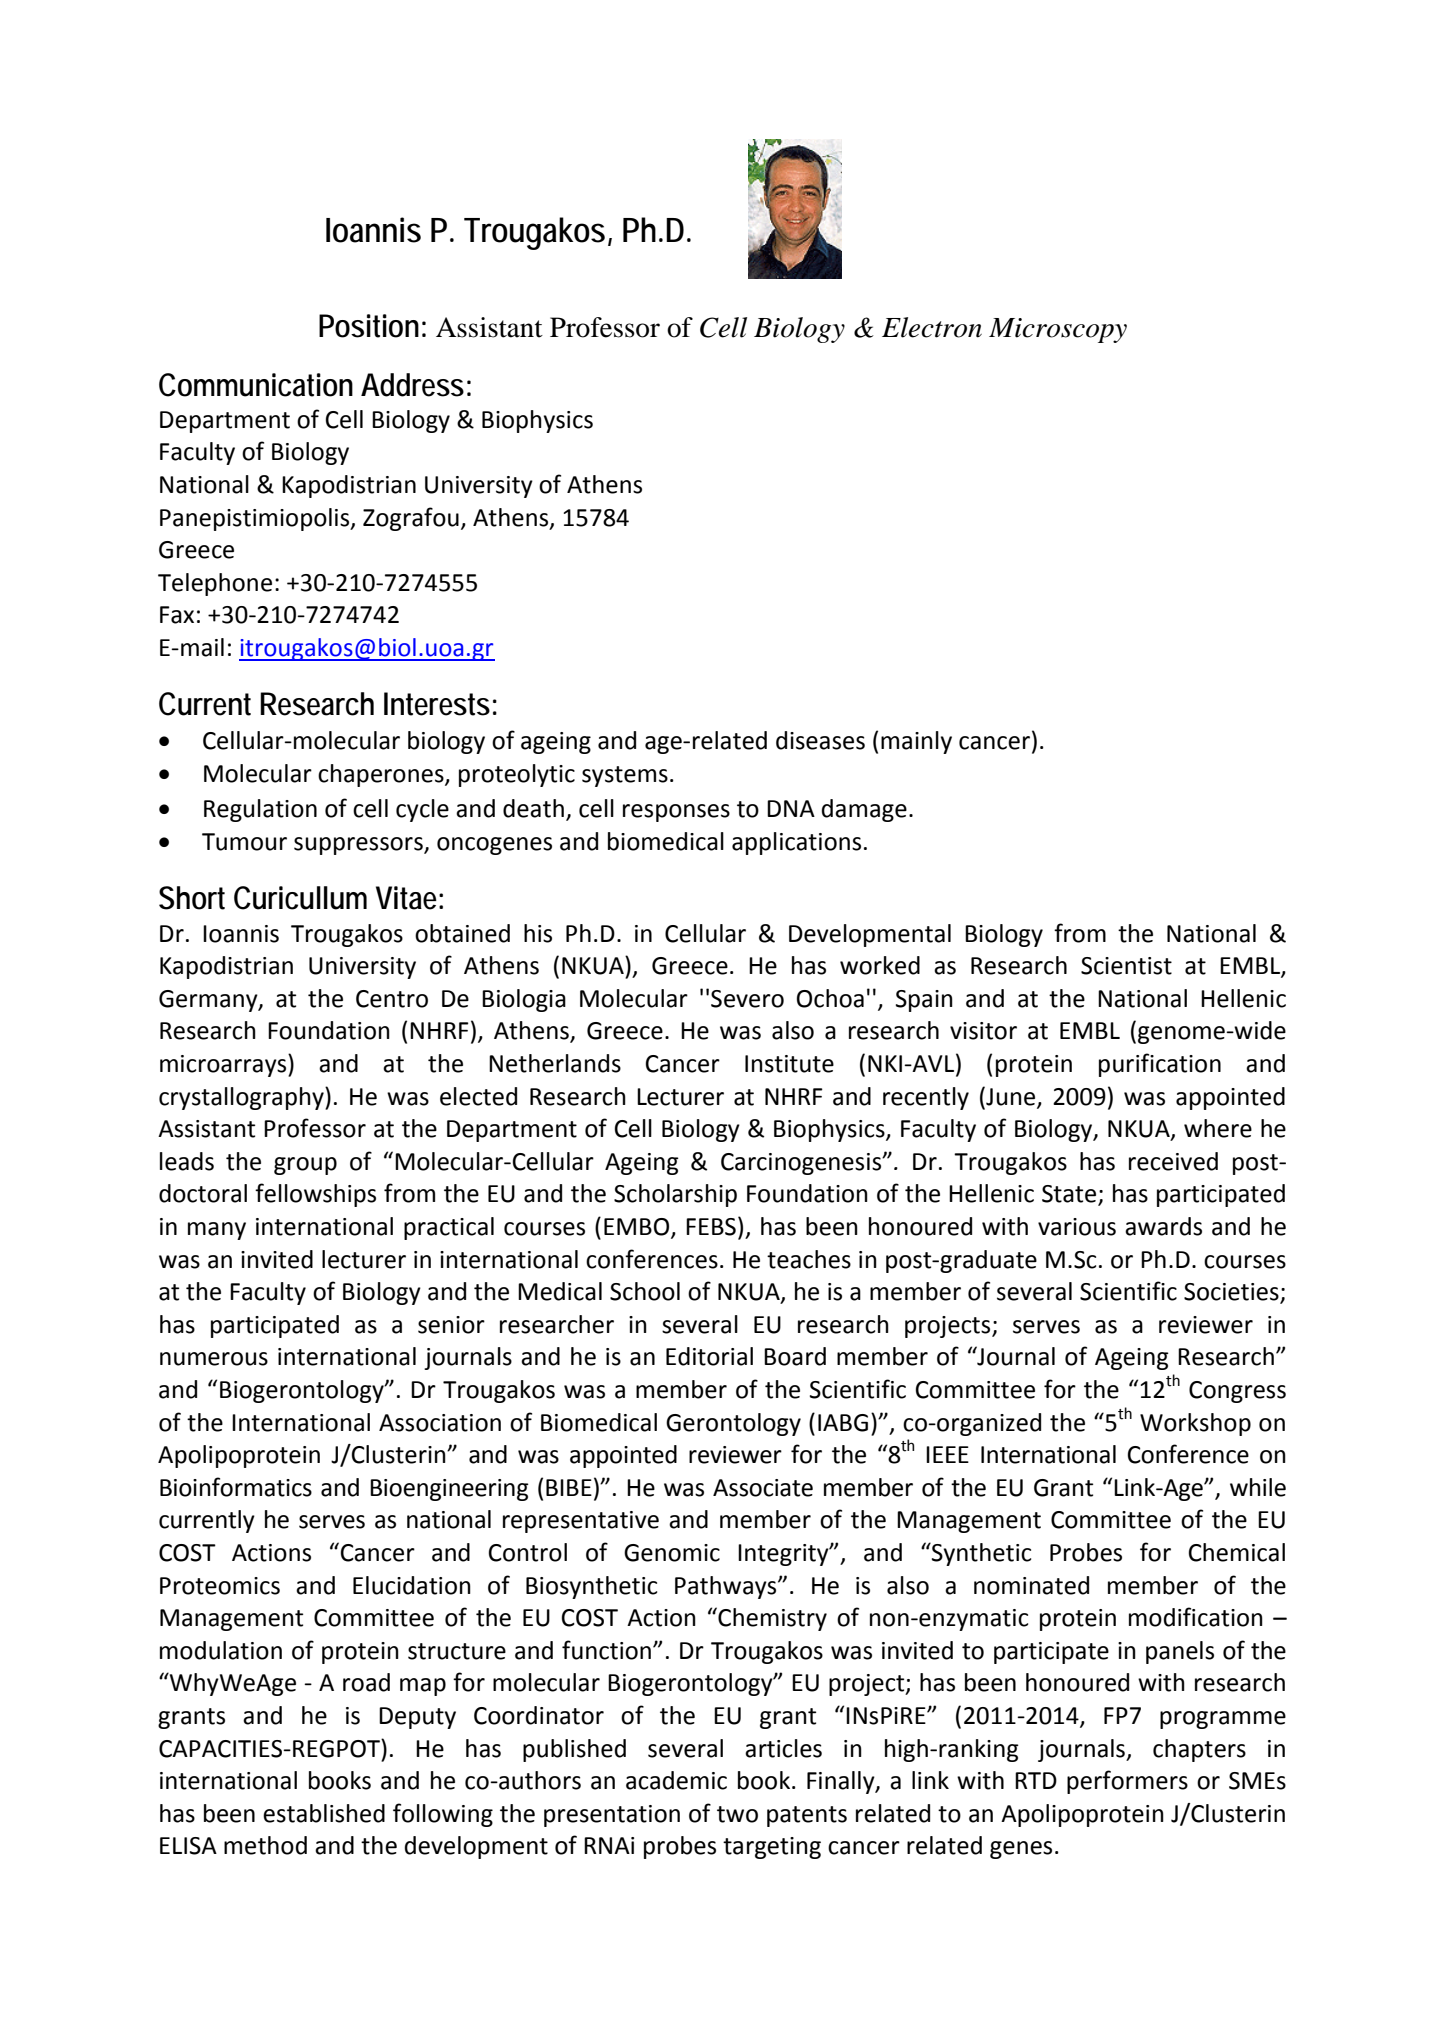 The width and height of the image is (1445, 2044). I want to click on Electron, so click(932, 327).
